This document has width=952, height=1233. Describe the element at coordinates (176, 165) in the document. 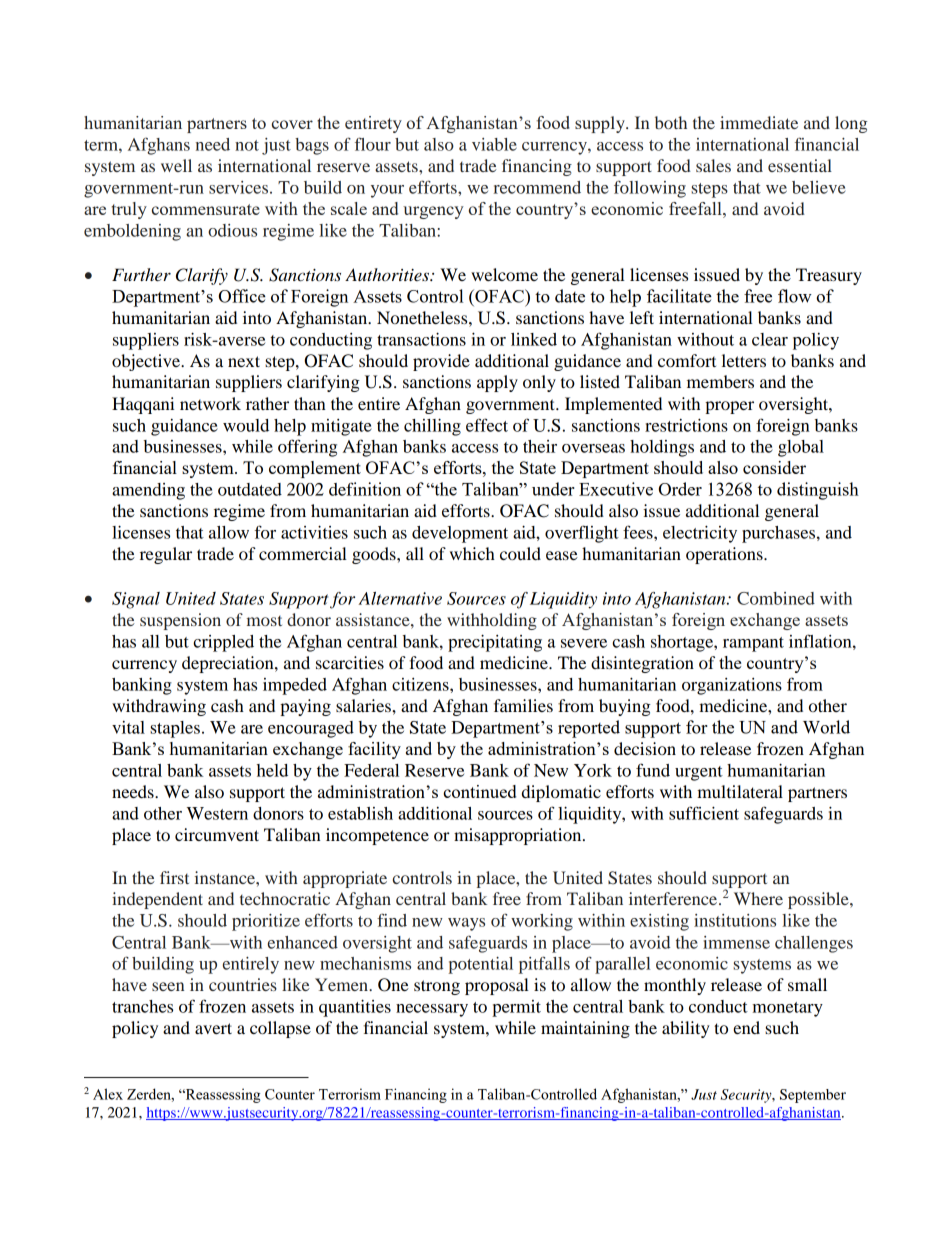

I see `well` at that location.
